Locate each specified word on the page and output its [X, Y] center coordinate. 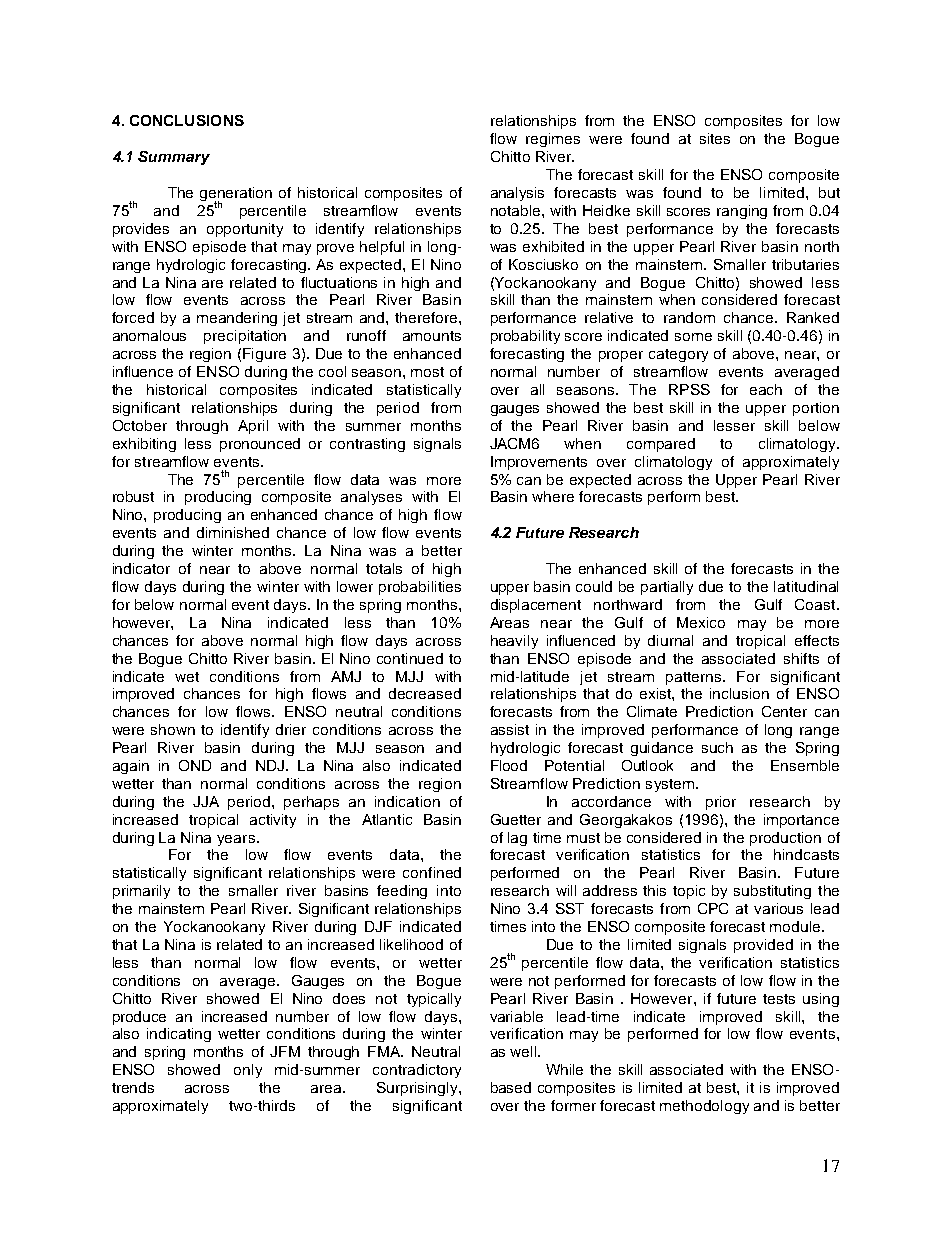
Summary [174, 158]
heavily [514, 642]
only [248, 1071]
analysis [517, 194]
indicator [141, 568]
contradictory [417, 1071]
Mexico [701, 622]
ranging [742, 212]
